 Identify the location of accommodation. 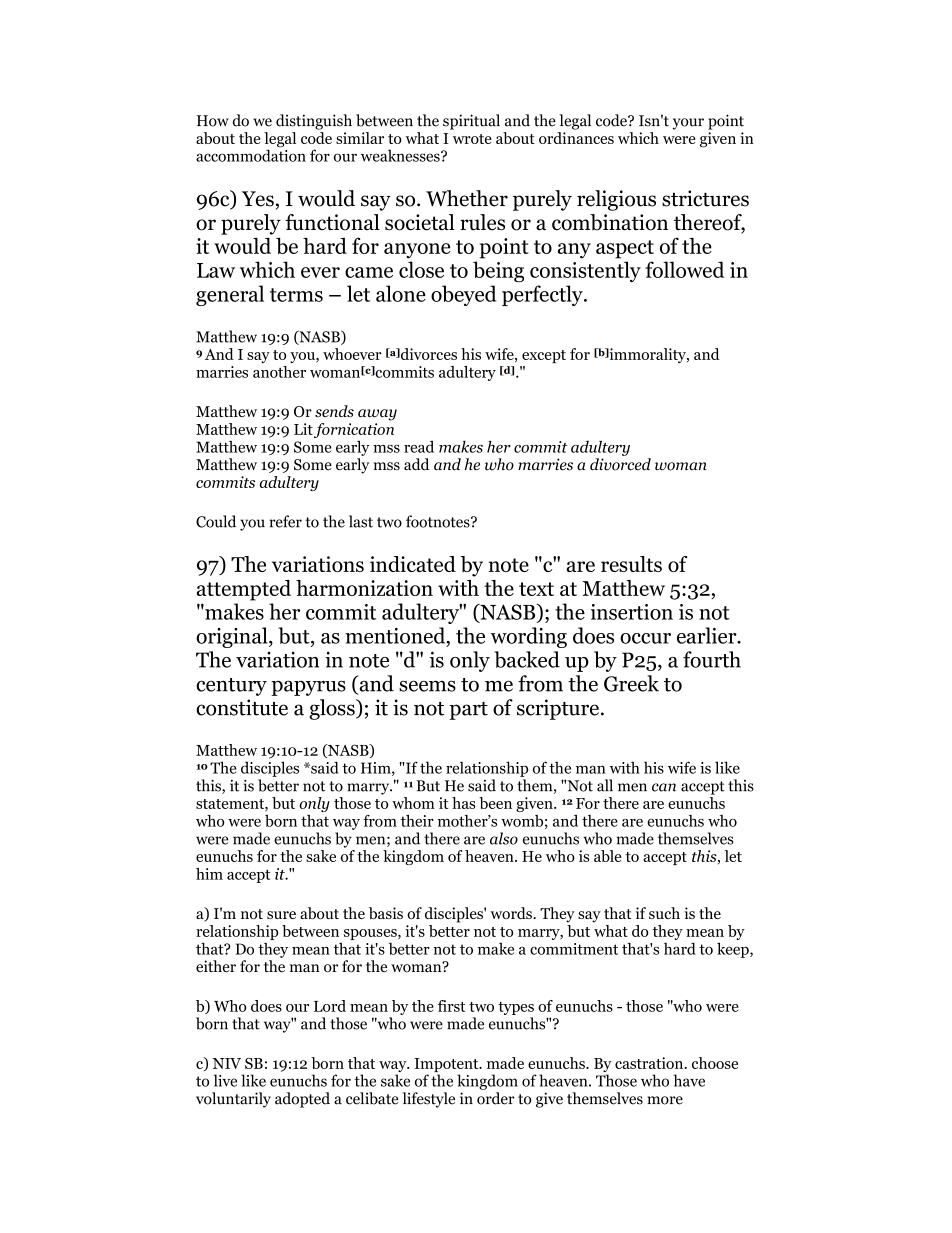
(251, 154).
